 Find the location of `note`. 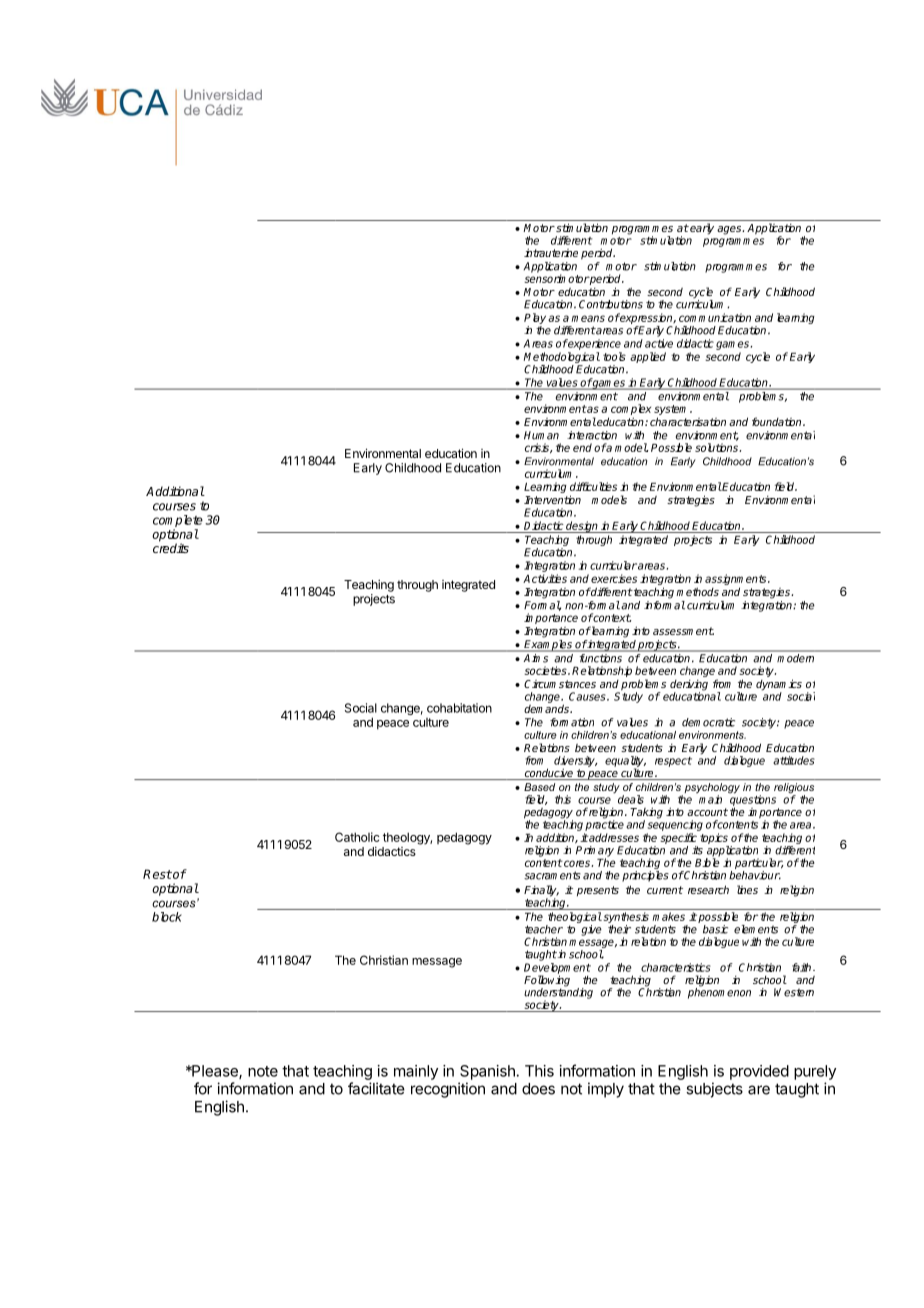

note is located at coordinates (263, 1071).
